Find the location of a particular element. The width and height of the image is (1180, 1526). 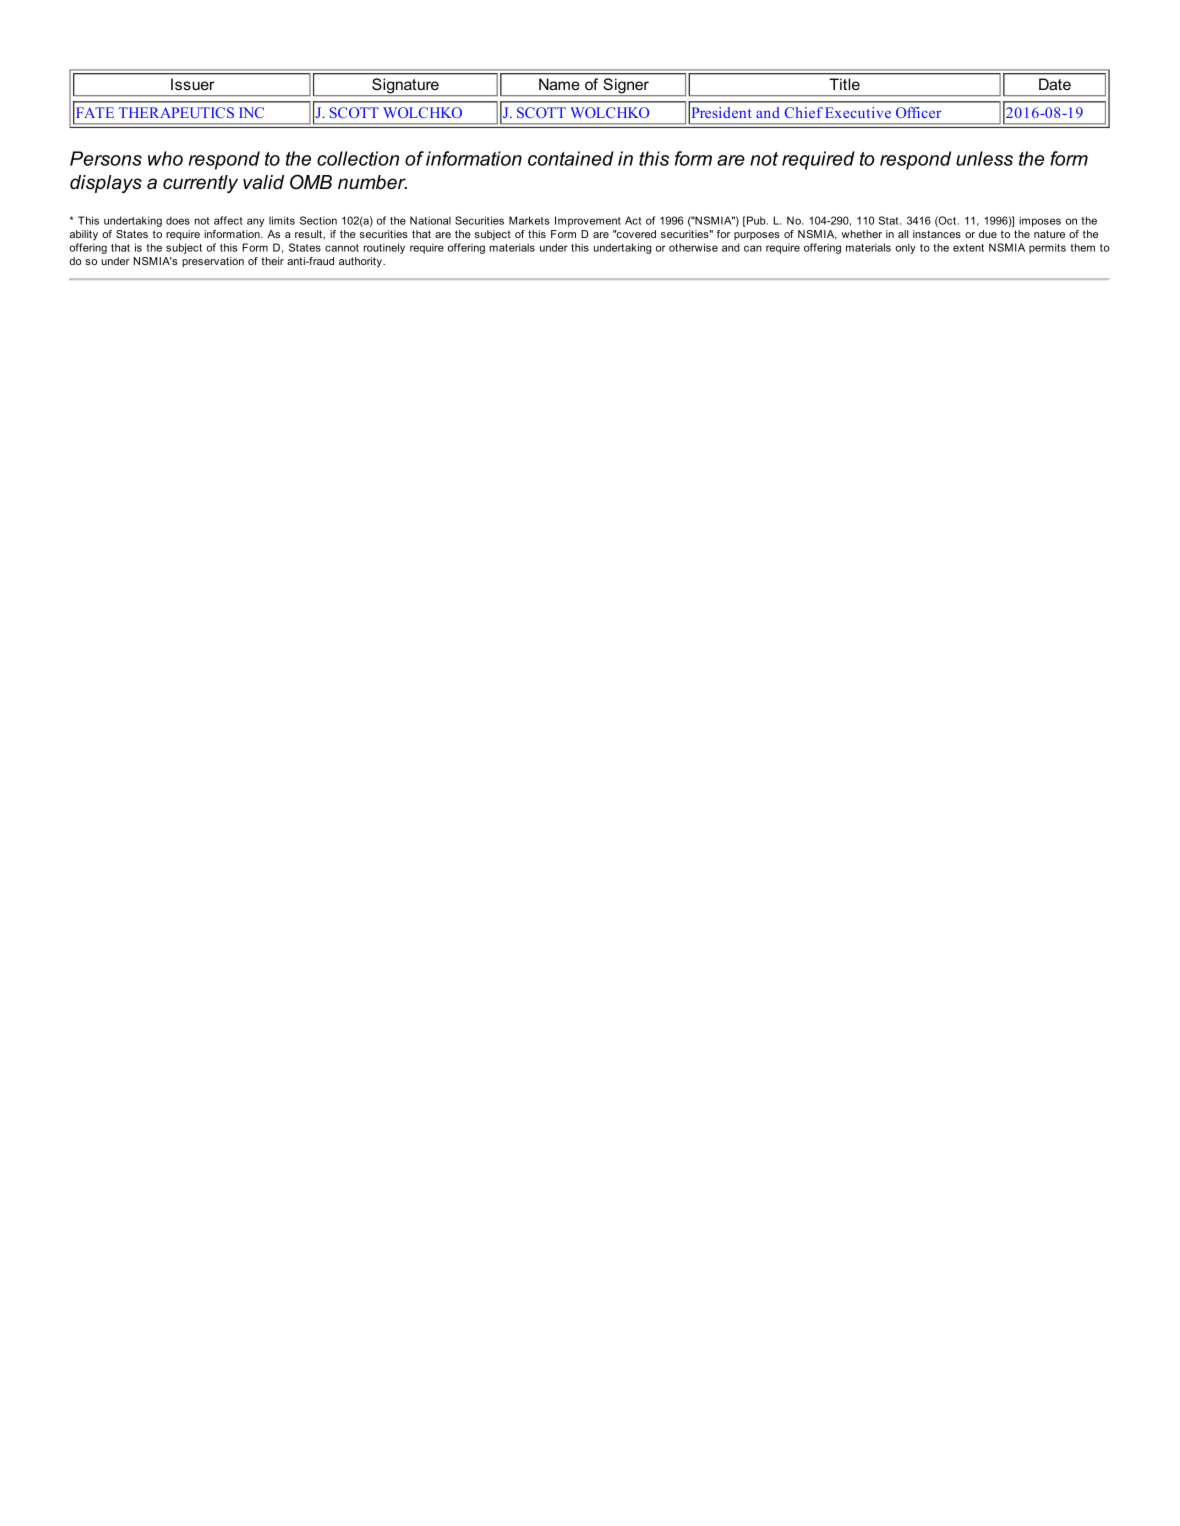

who is located at coordinates (165, 158).
